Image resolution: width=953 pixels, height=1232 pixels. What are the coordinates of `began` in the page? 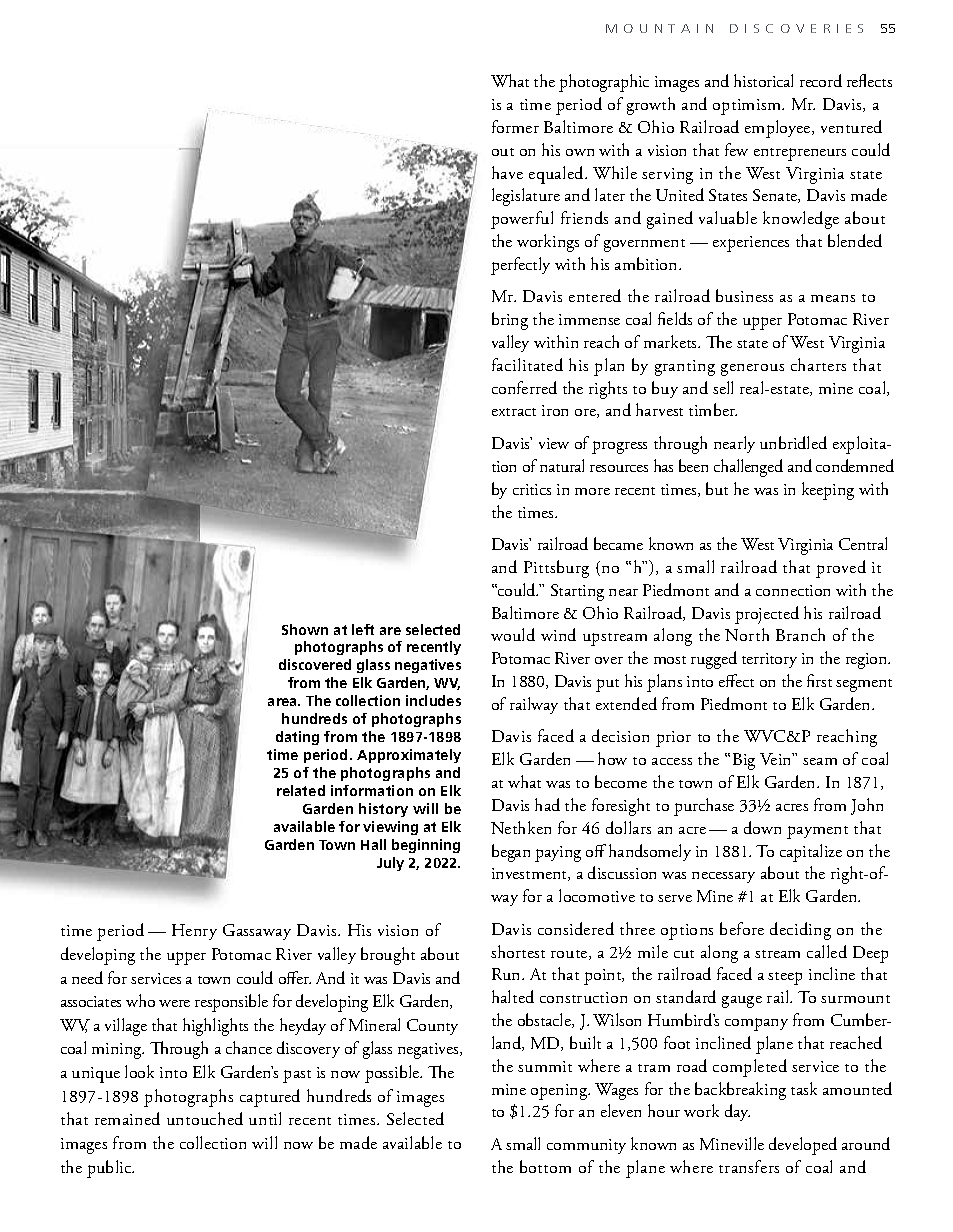 It's located at (511, 853).
